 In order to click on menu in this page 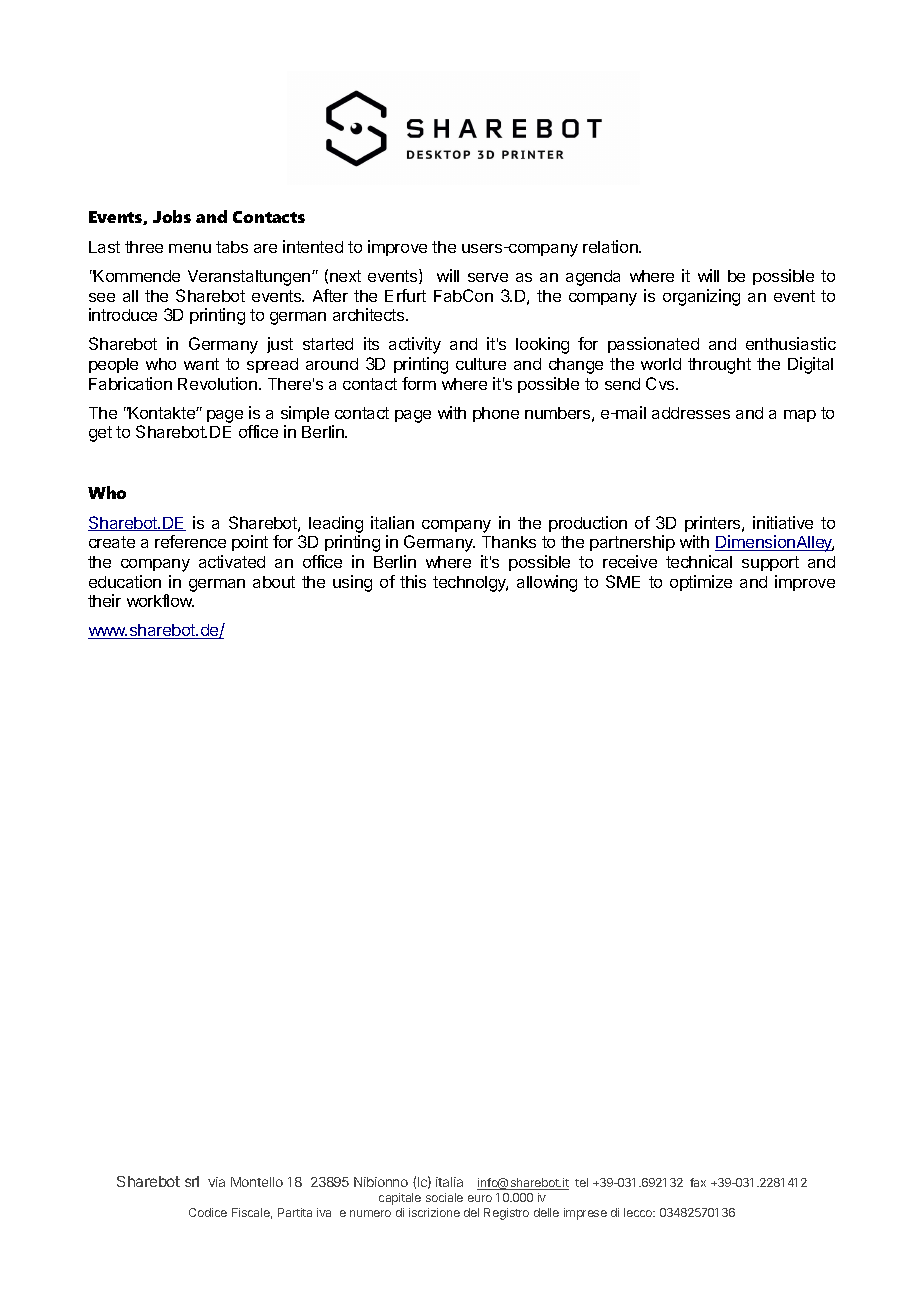, I will do `click(190, 248)`.
